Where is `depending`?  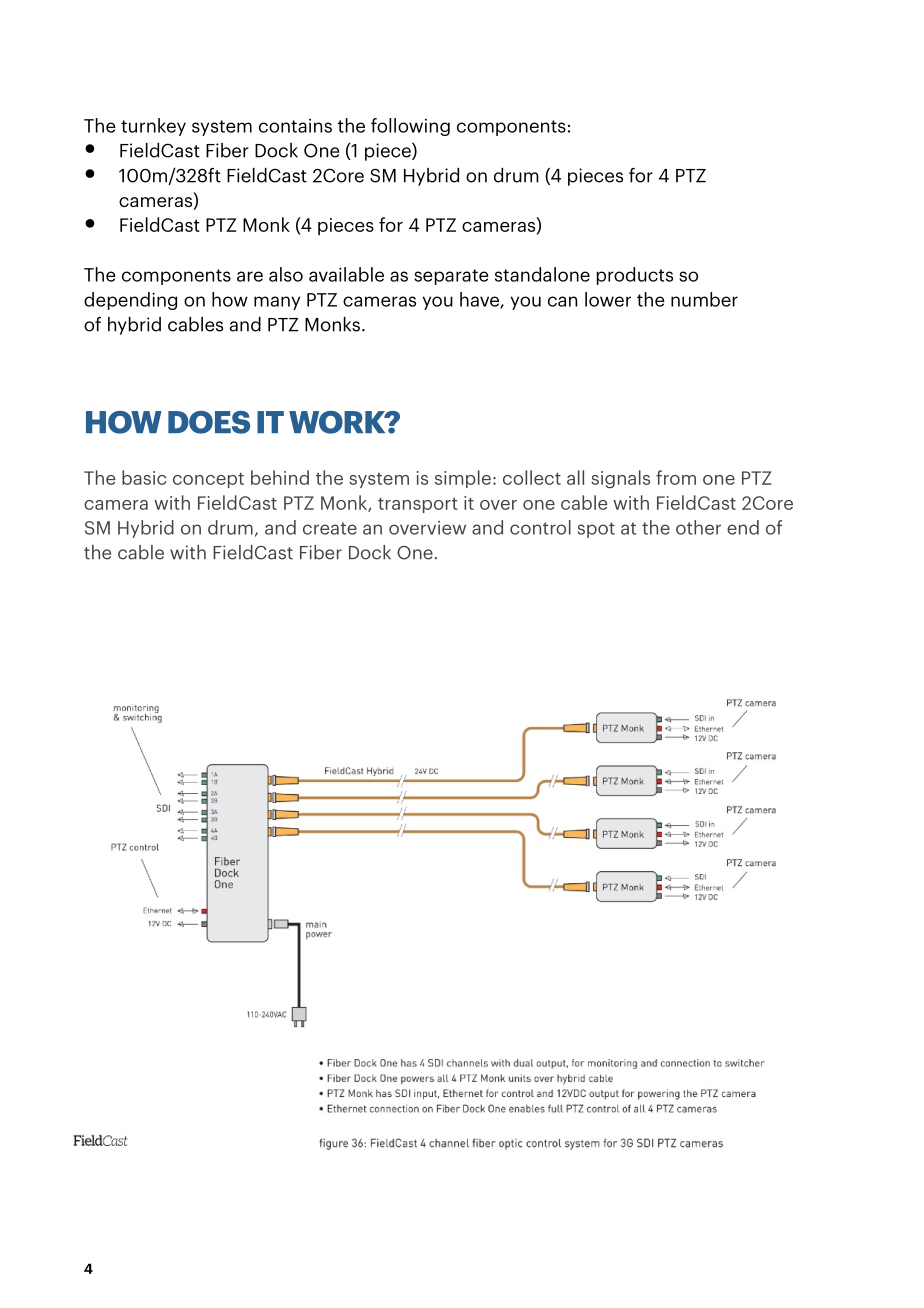
depending is located at coordinates (130, 301).
